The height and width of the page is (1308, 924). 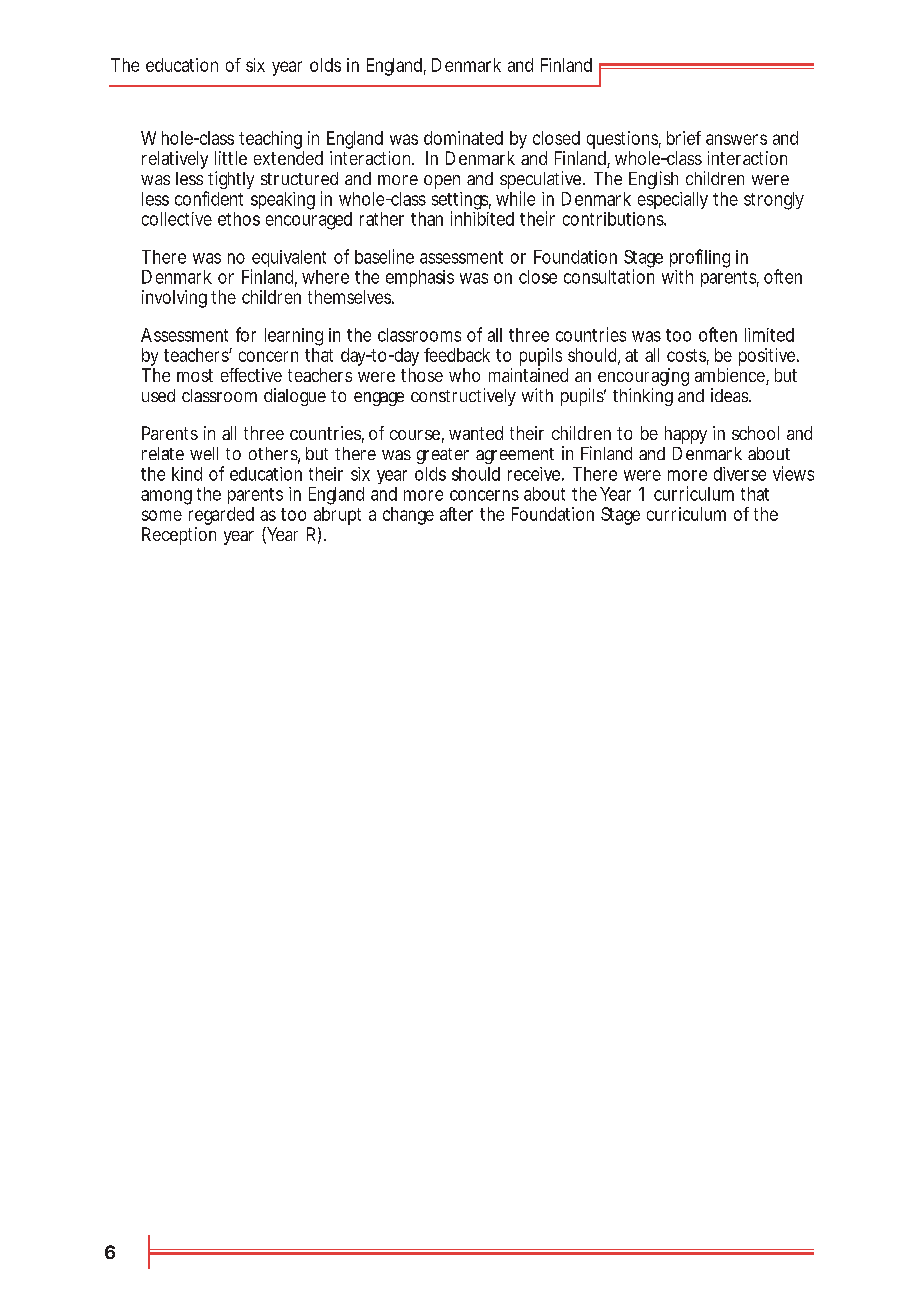 What do you see at coordinates (463, 138) in the page?
I see `dominated` at bounding box center [463, 138].
